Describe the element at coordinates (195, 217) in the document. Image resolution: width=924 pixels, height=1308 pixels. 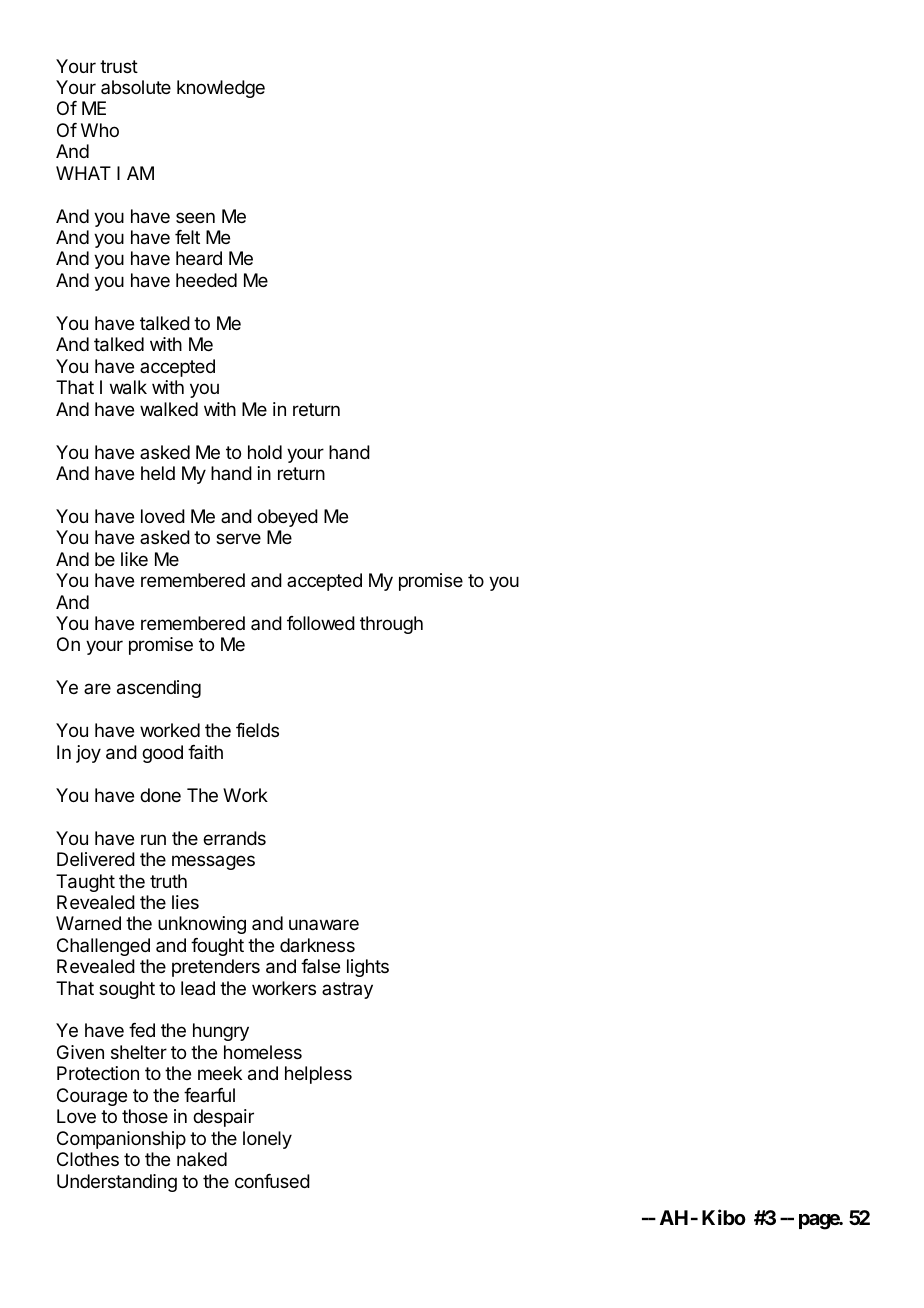
I see `seen` at that location.
